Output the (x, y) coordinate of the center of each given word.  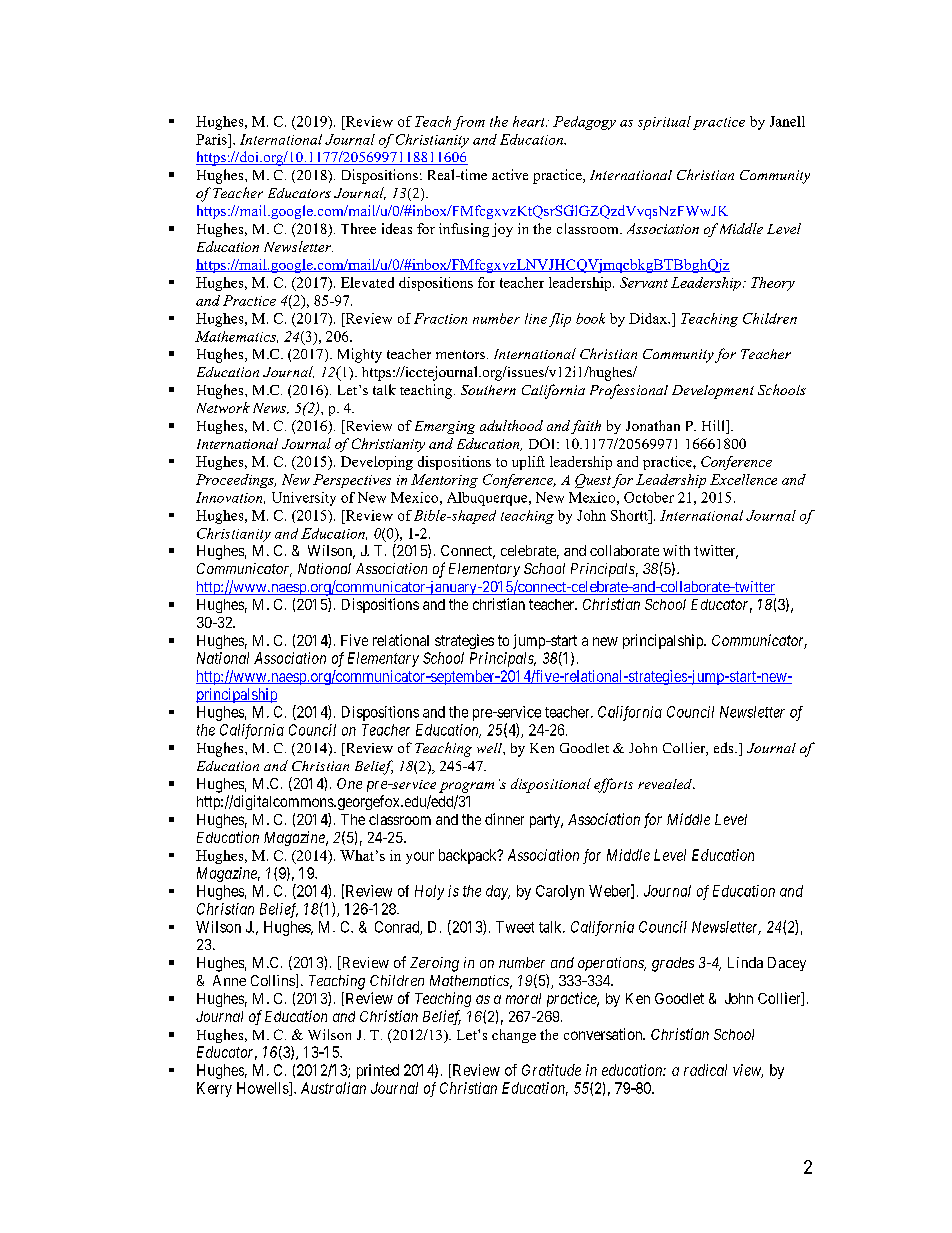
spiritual (664, 123)
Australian (333, 1088)
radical (705, 1070)
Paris (212, 139)
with (676, 550)
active (510, 174)
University (304, 499)
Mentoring (444, 481)
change (514, 1036)
